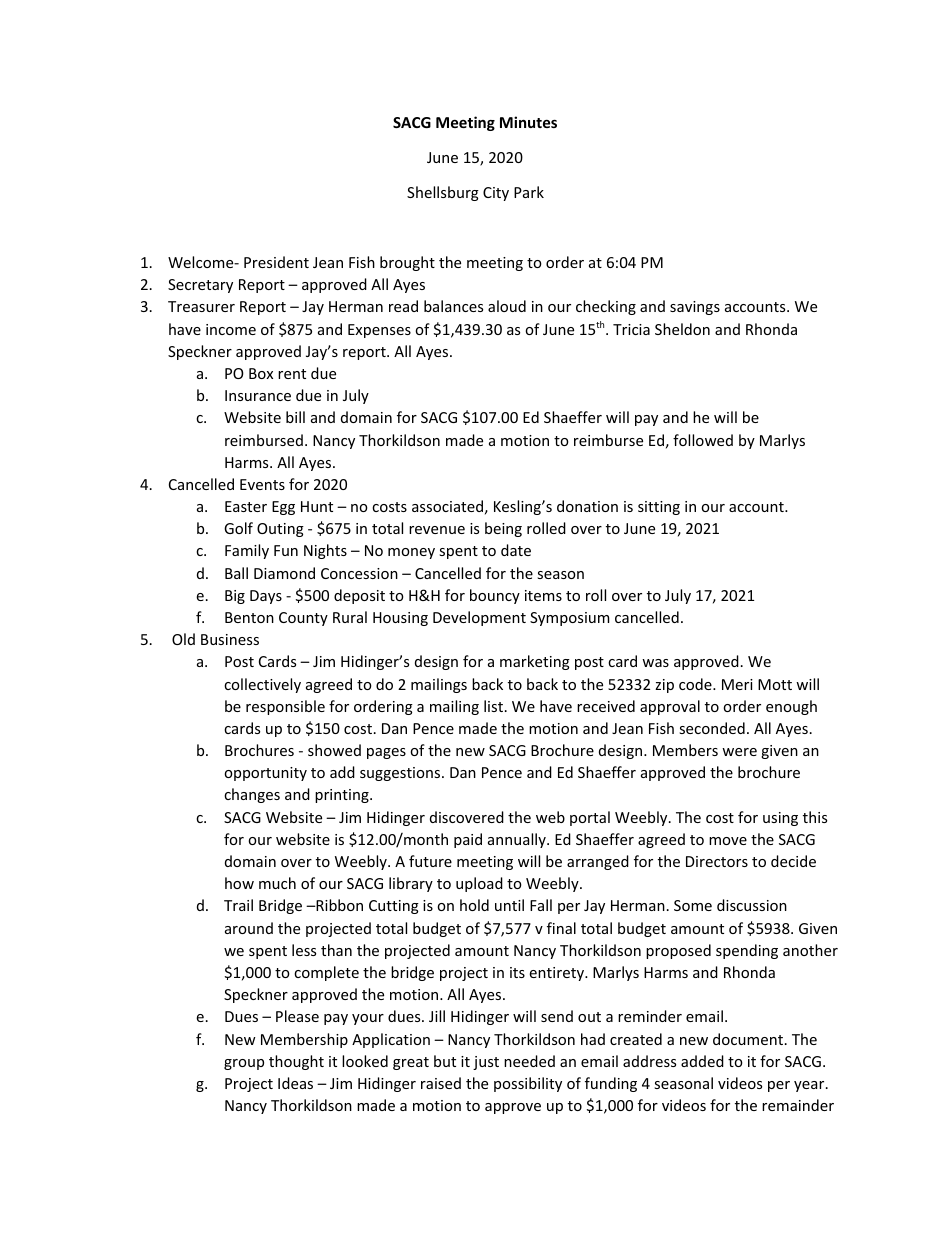 The width and height of the screenshot is (952, 1233). Describe the element at coordinates (266, 597) in the screenshot. I see `Days` at that location.
